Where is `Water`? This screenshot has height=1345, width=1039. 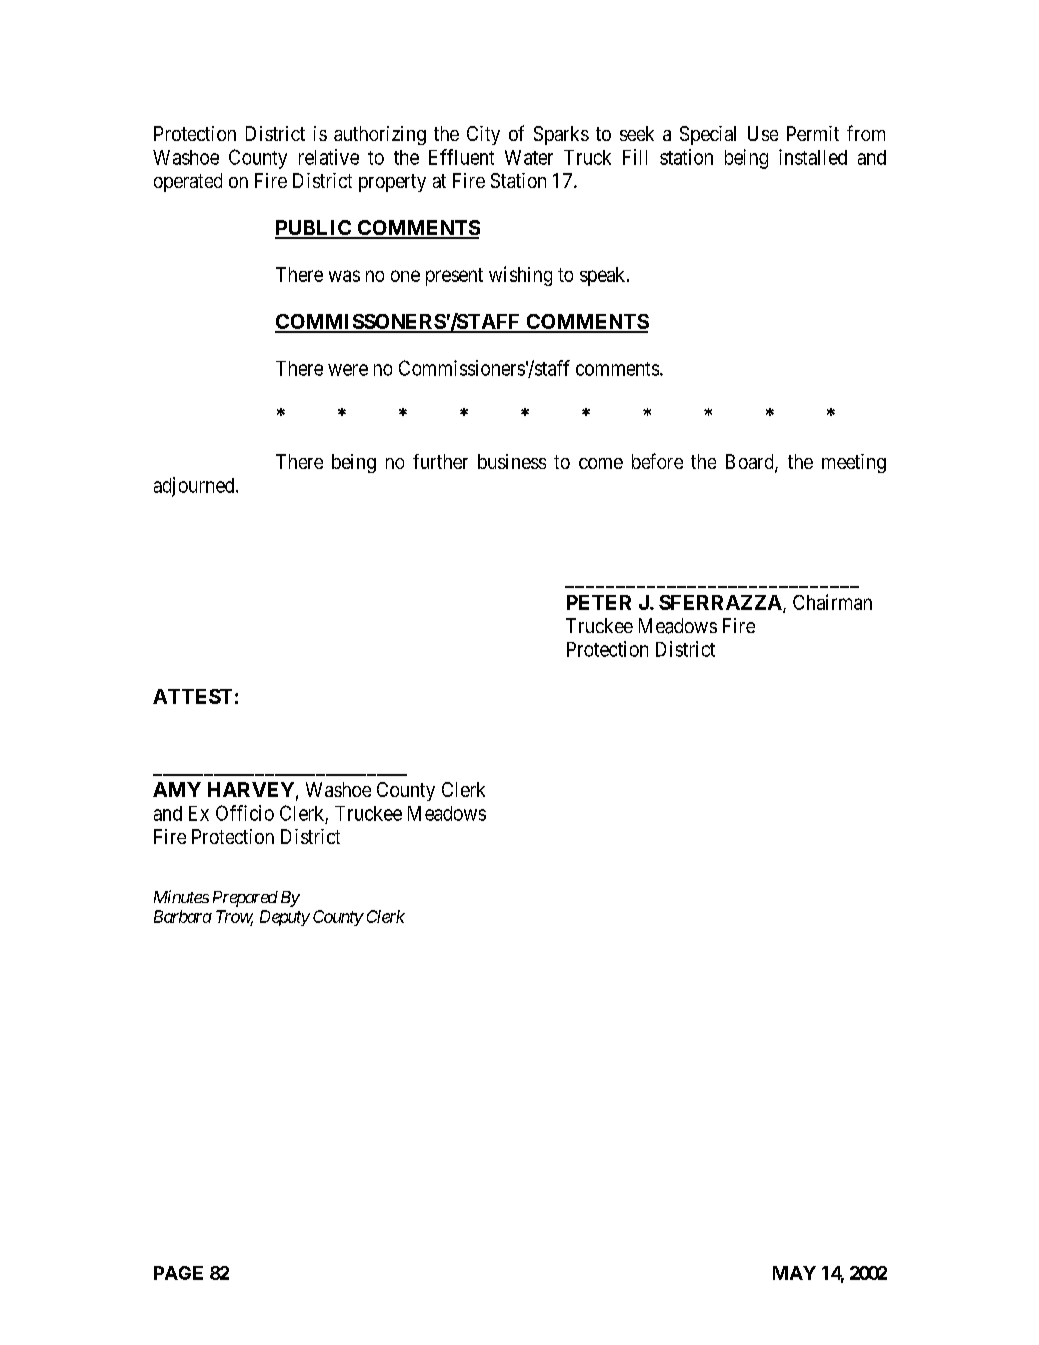
Water is located at coordinates (529, 157).
